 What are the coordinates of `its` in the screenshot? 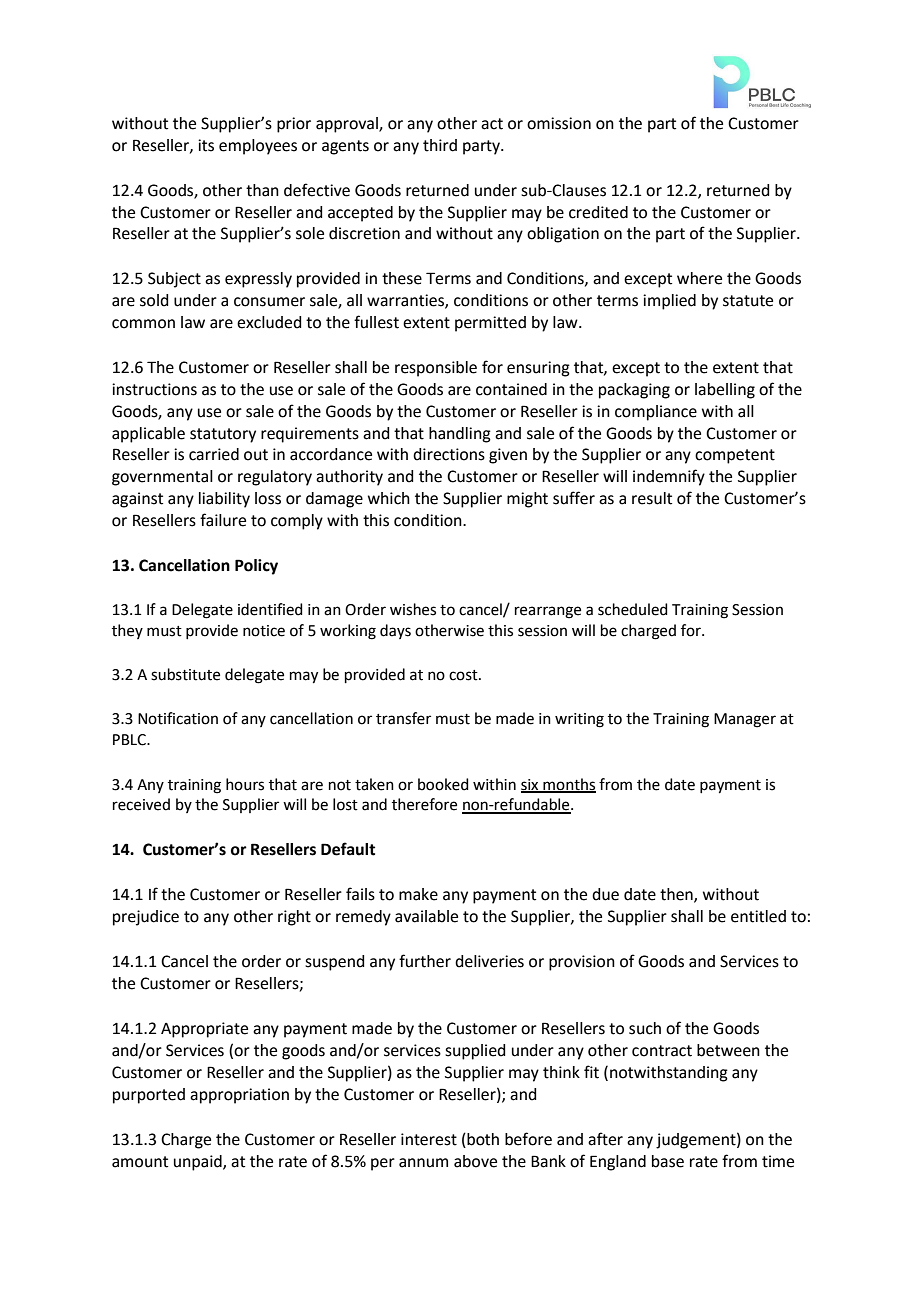 It's located at (206, 145).
